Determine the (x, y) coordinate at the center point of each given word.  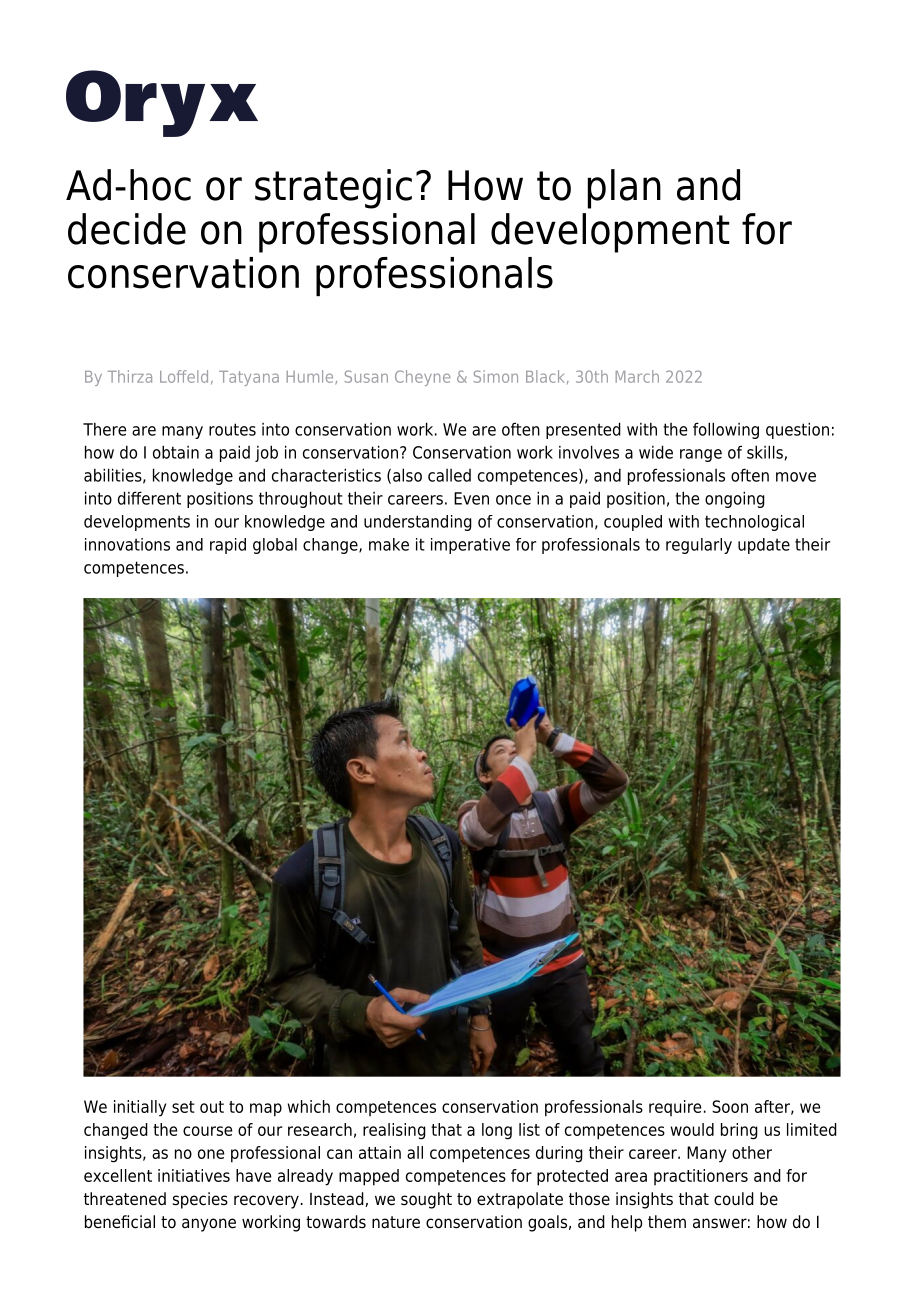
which (309, 1106)
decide (127, 229)
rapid (228, 546)
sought (426, 1200)
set (183, 1107)
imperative (470, 546)
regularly (699, 546)
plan (624, 189)
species (200, 1200)
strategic (333, 189)
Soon (730, 1106)
